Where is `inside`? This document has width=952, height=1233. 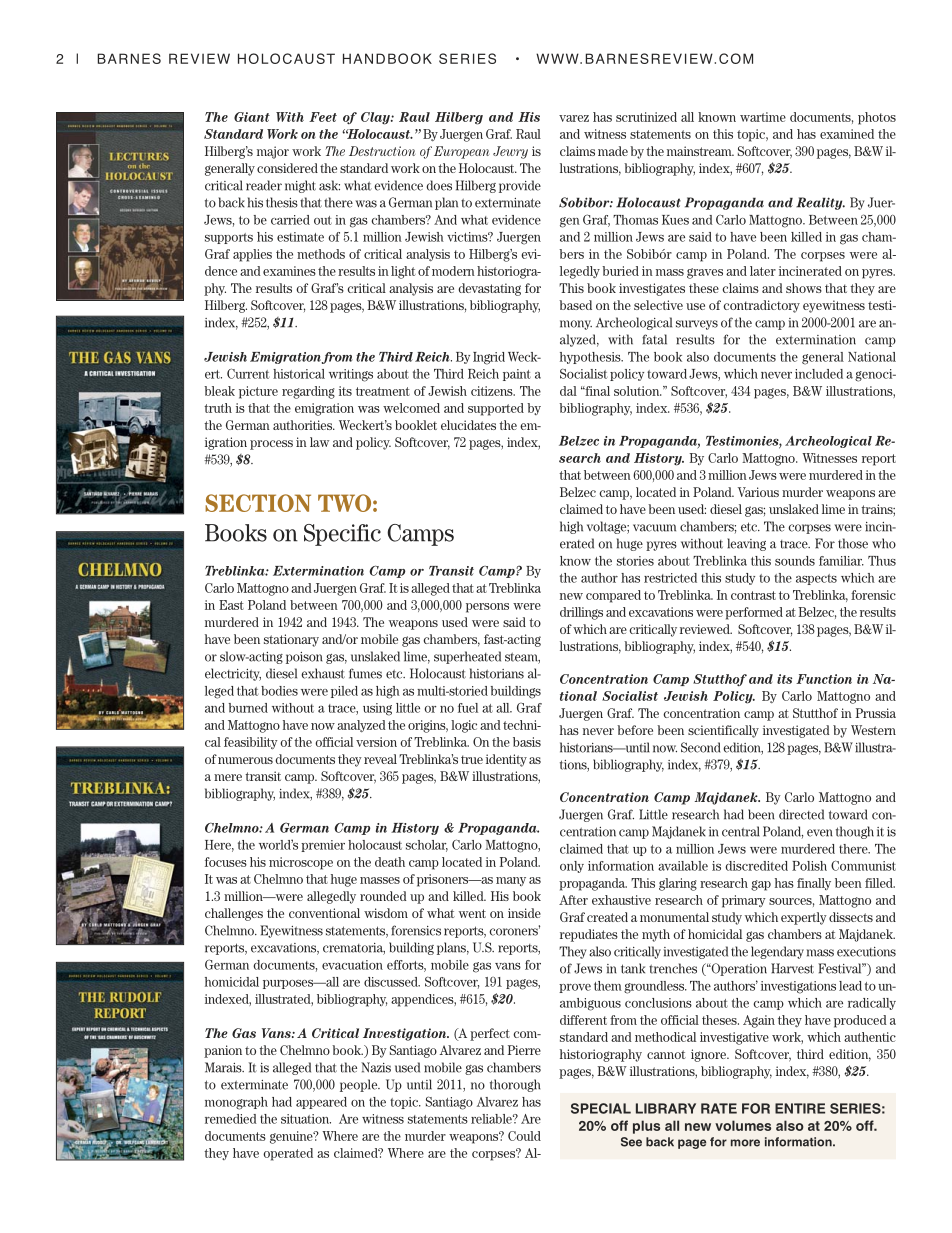 inside is located at coordinates (524, 913).
